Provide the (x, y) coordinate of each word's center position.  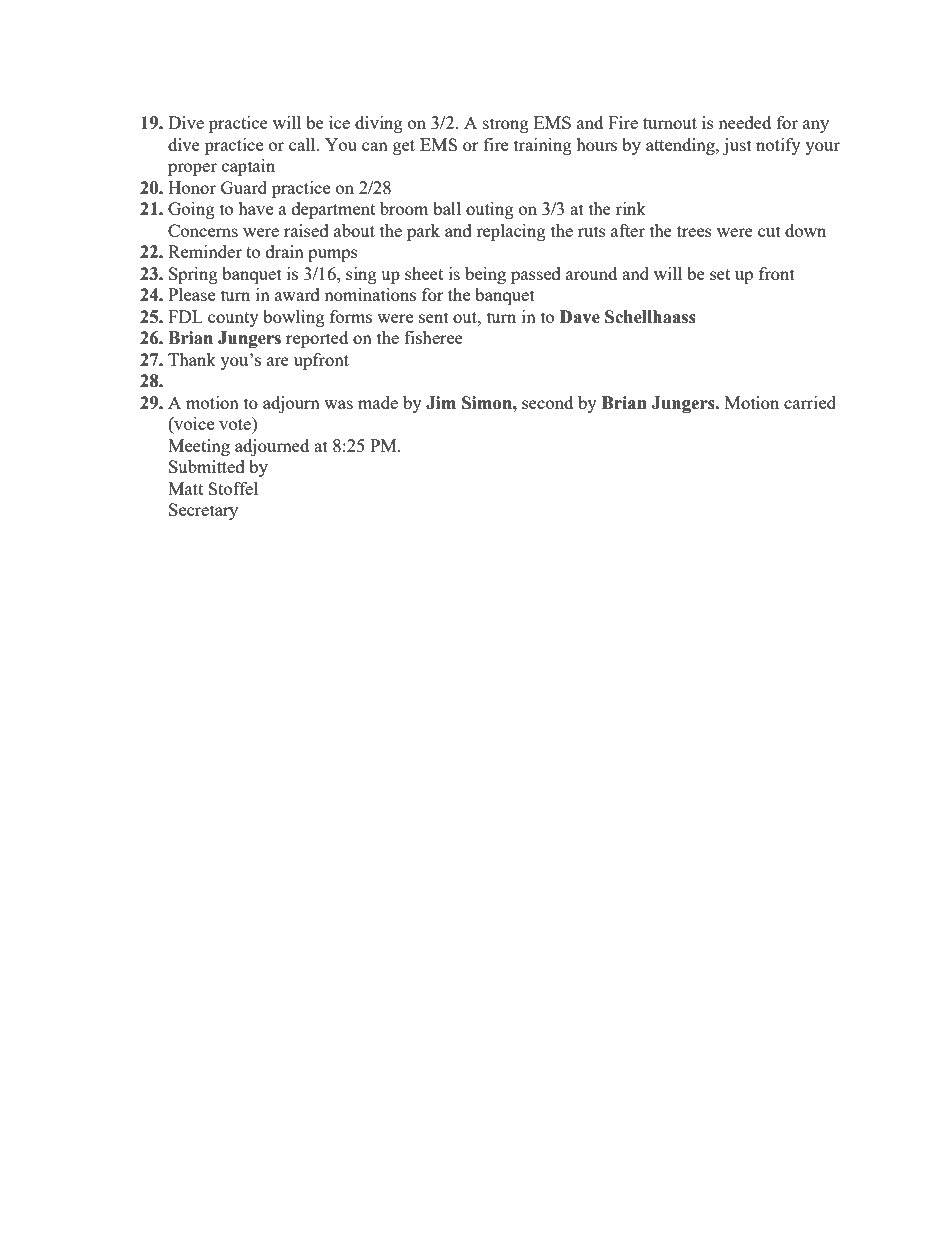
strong (506, 125)
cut (769, 231)
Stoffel (233, 488)
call (303, 144)
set (720, 274)
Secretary (203, 511)
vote (236, 423)
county (233, 319)
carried (810, 402)
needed (744, 122)
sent (434, 317)
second (547, 402)
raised (306, 230)
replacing (511, 232)
